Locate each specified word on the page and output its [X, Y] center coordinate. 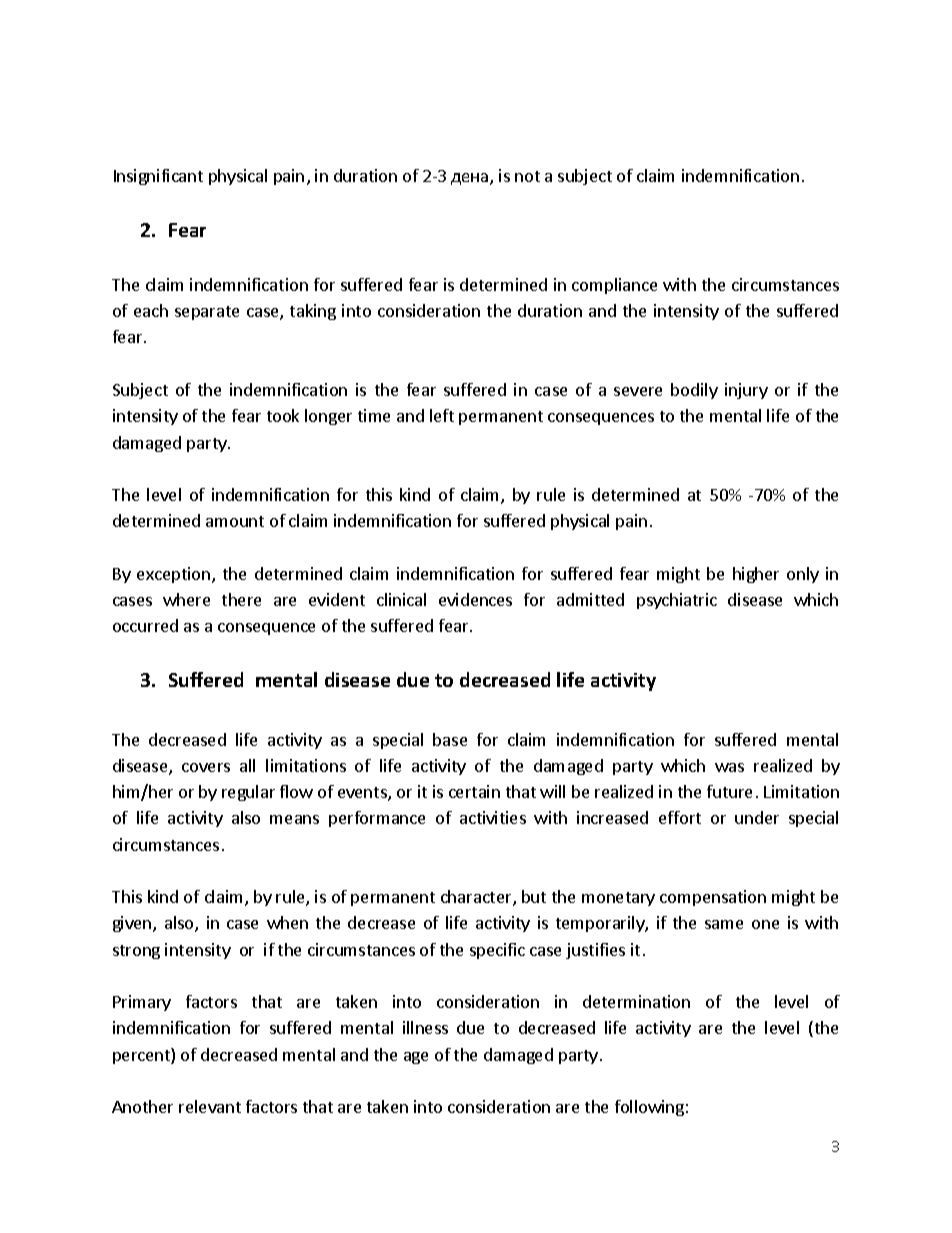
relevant [210, 1106]
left [442, 415]
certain [474, 791]
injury [746, 391]
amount [235, 521]
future [729, 791]
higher [756, 575]
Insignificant [158, 177]
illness [425, 1027]
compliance [614, 286]
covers [206, 767]
